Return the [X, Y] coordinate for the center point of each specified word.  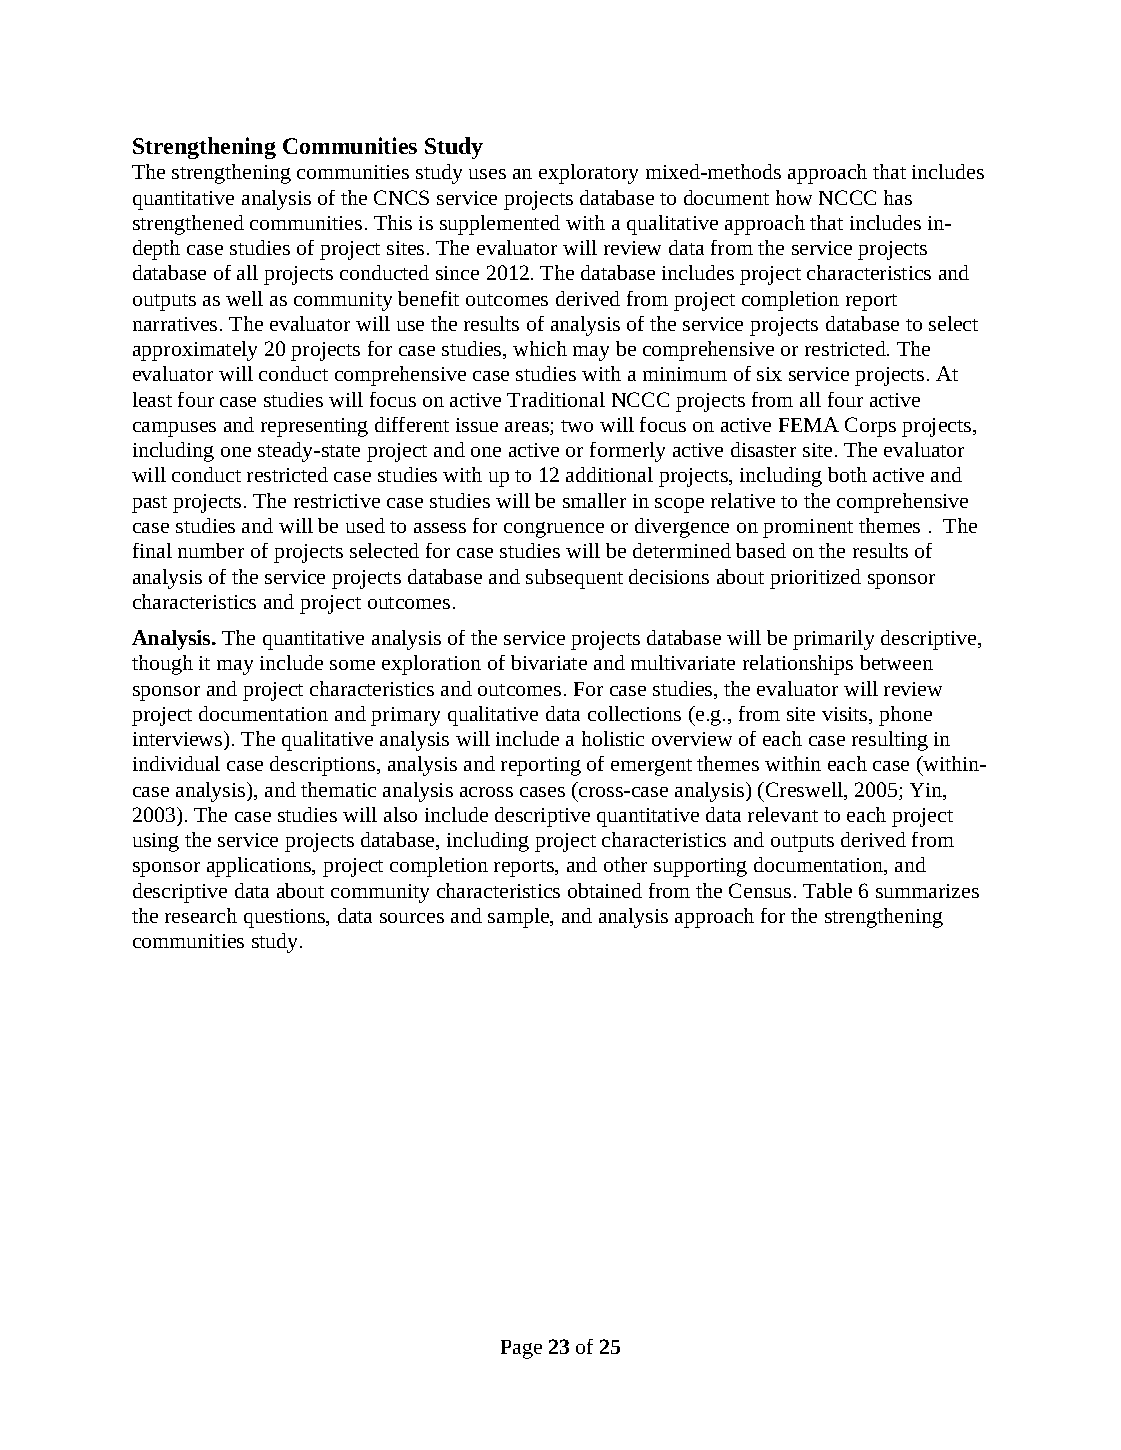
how [794, 197]
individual [176, 763]
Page [521, 1349]
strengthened [188, 225]
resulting [890, 741]
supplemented [500, 225]
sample [520, 918]
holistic [613, 738]
